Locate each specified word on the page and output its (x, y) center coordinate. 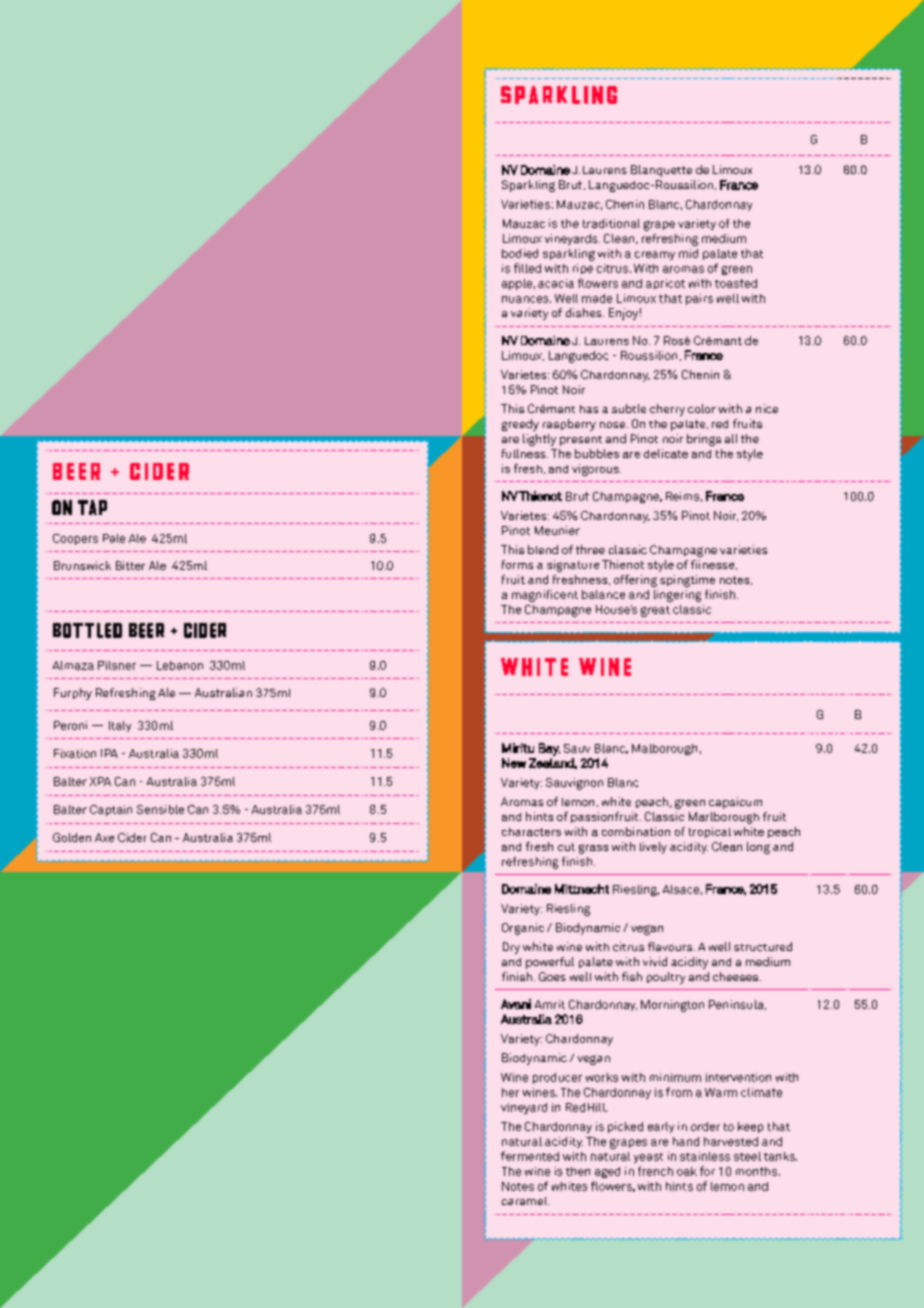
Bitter (130, 565)
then (578, 1171)
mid (688, 253)
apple (517, 284)
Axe (104, 837)
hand (686, 1141)
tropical (710, 832)
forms (517, 564)
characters (531, 832)
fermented (530, 1156)
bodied (520, 253)
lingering (677, 596)
